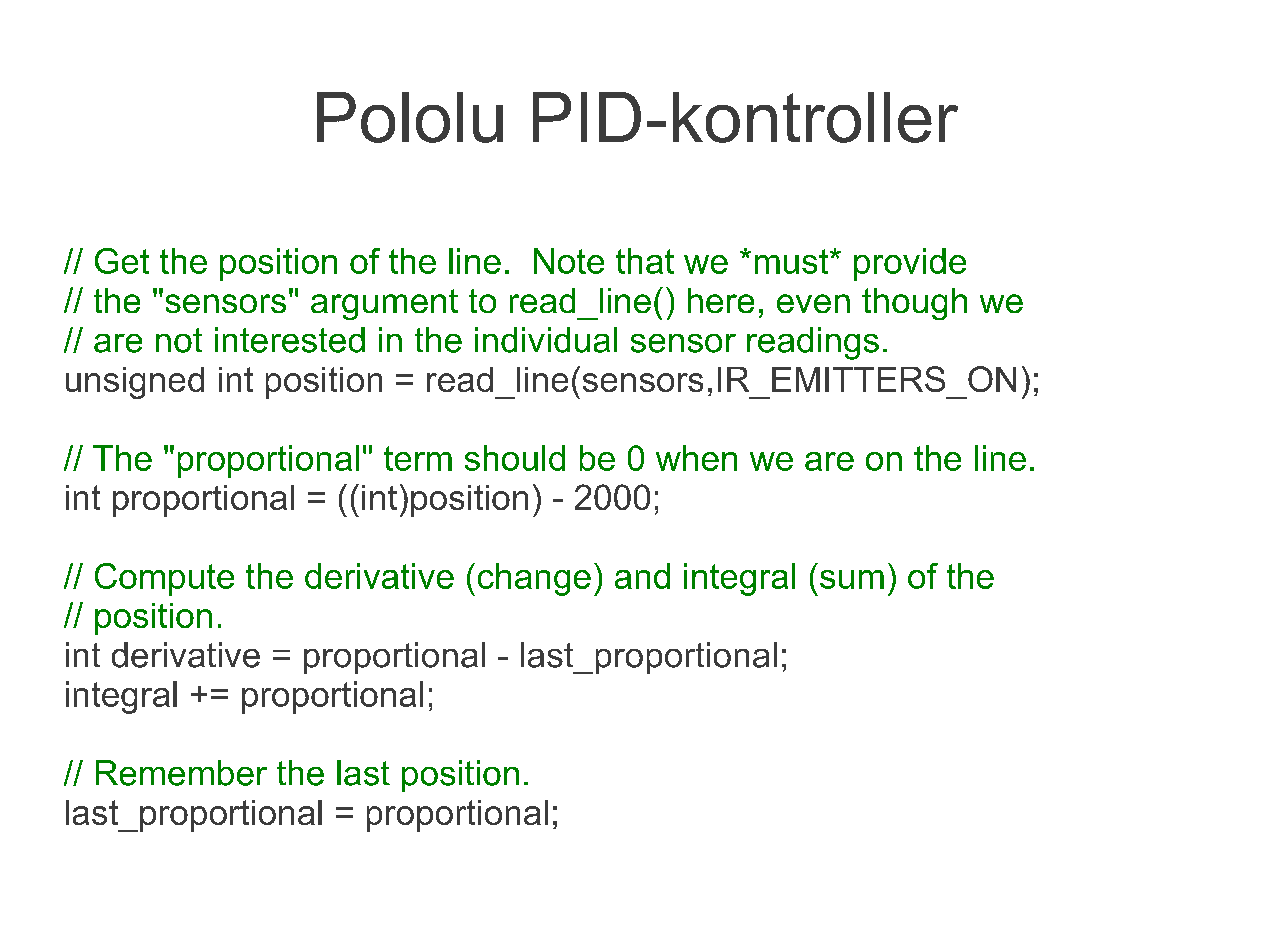 Image resolution: width=1271 pixels, height=952 pixels. What do you see at coordinates (410, 117) in the screenshot?
I see `Pololu` at bounding box center [410, 117].
